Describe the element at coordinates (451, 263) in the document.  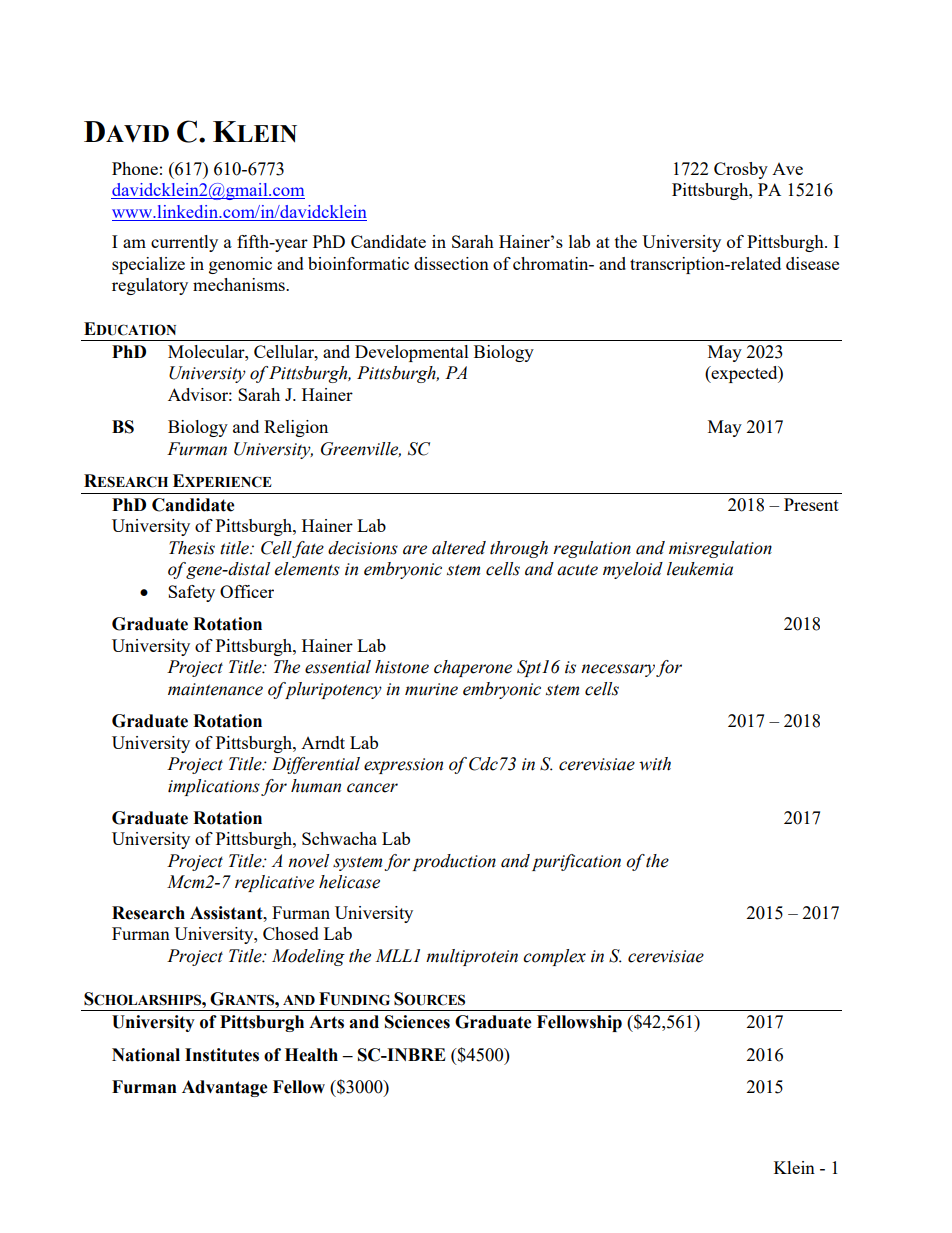
I see `dissection` at that location.
